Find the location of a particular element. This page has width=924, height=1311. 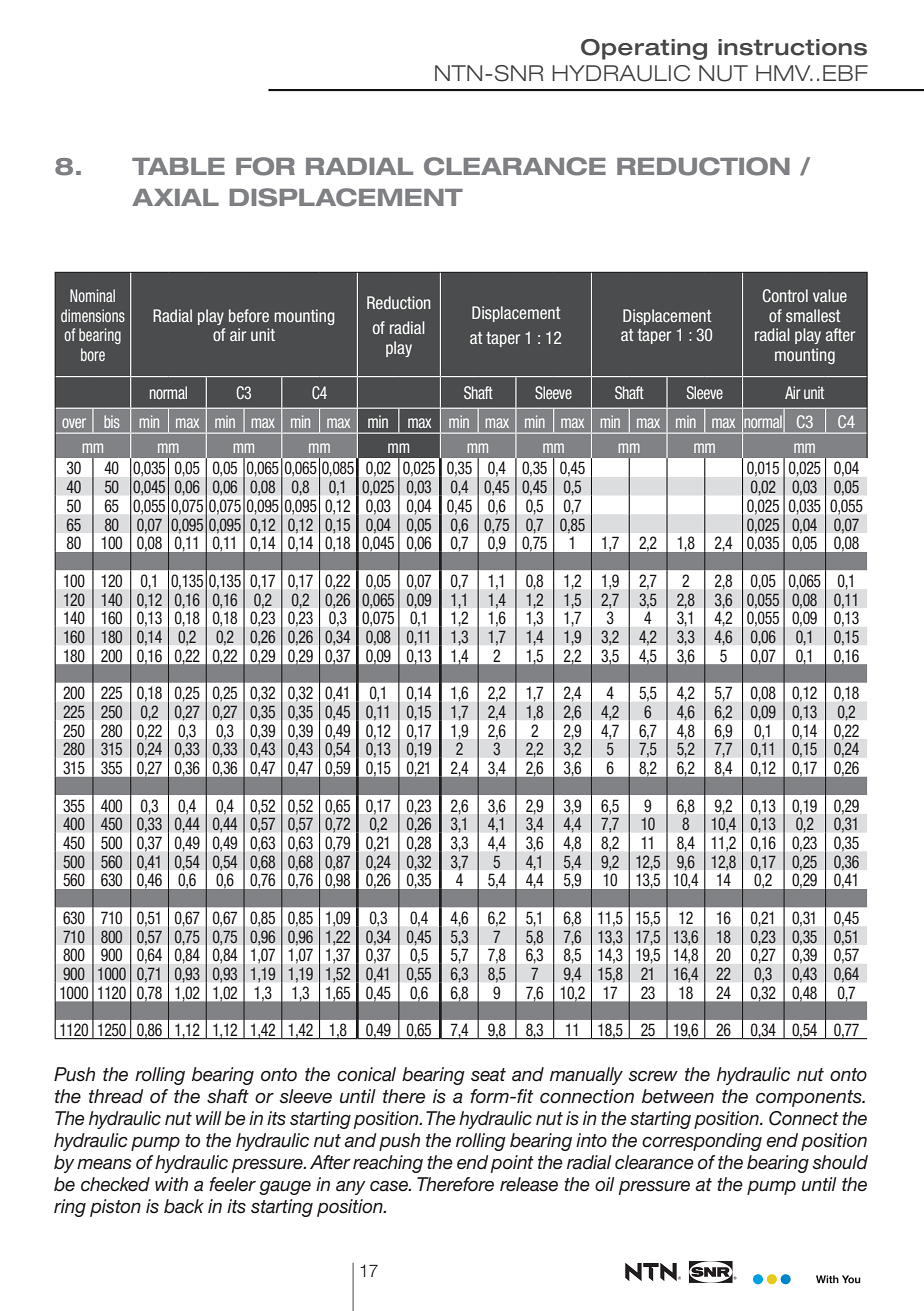

before is located at coordinates (249, 315).
